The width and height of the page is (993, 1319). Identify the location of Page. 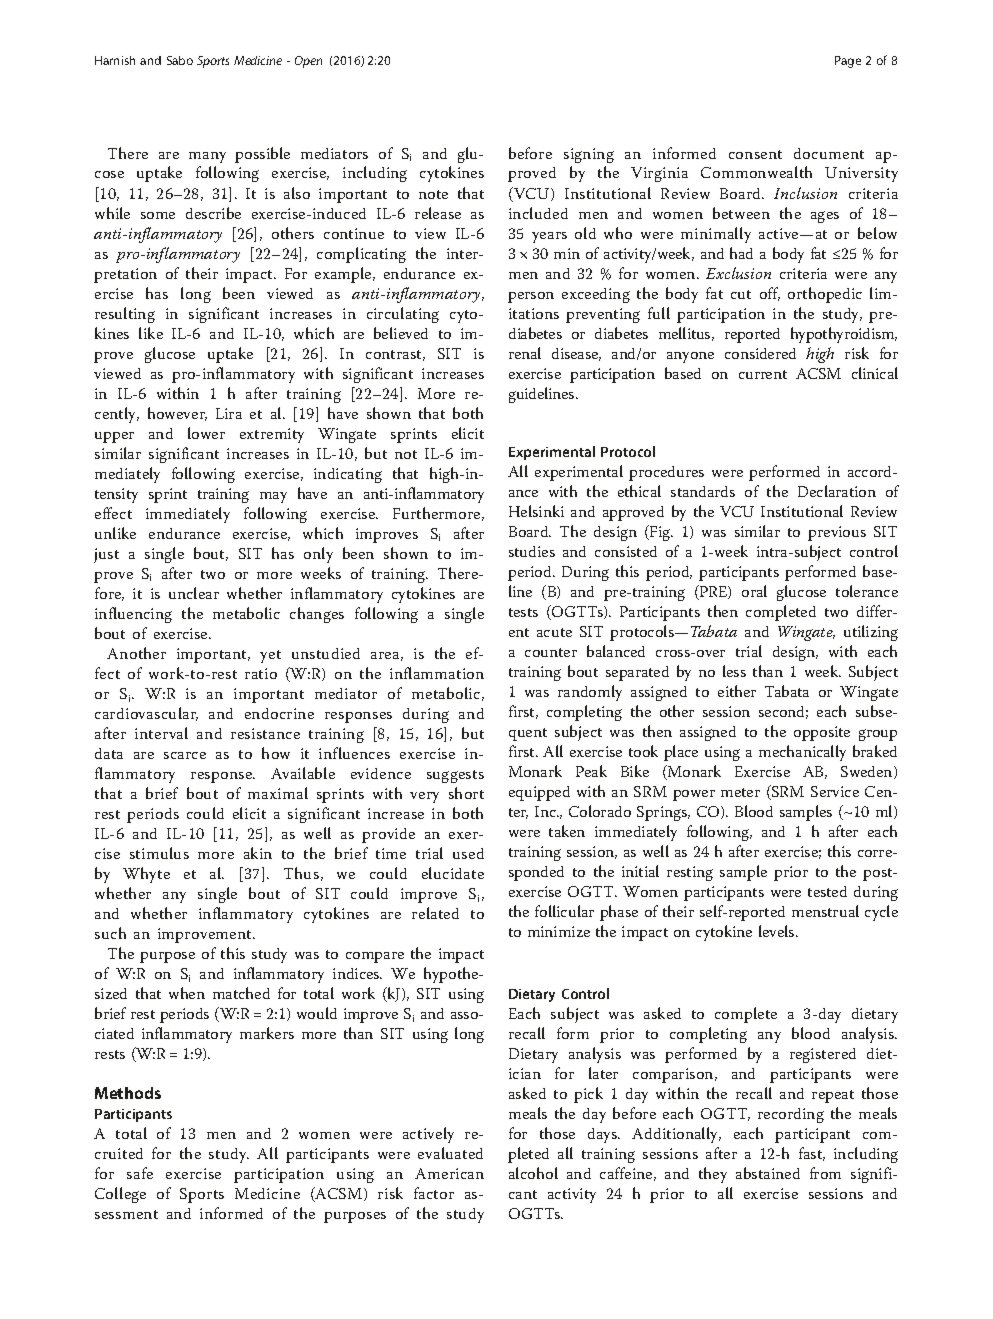
(848, 62).
